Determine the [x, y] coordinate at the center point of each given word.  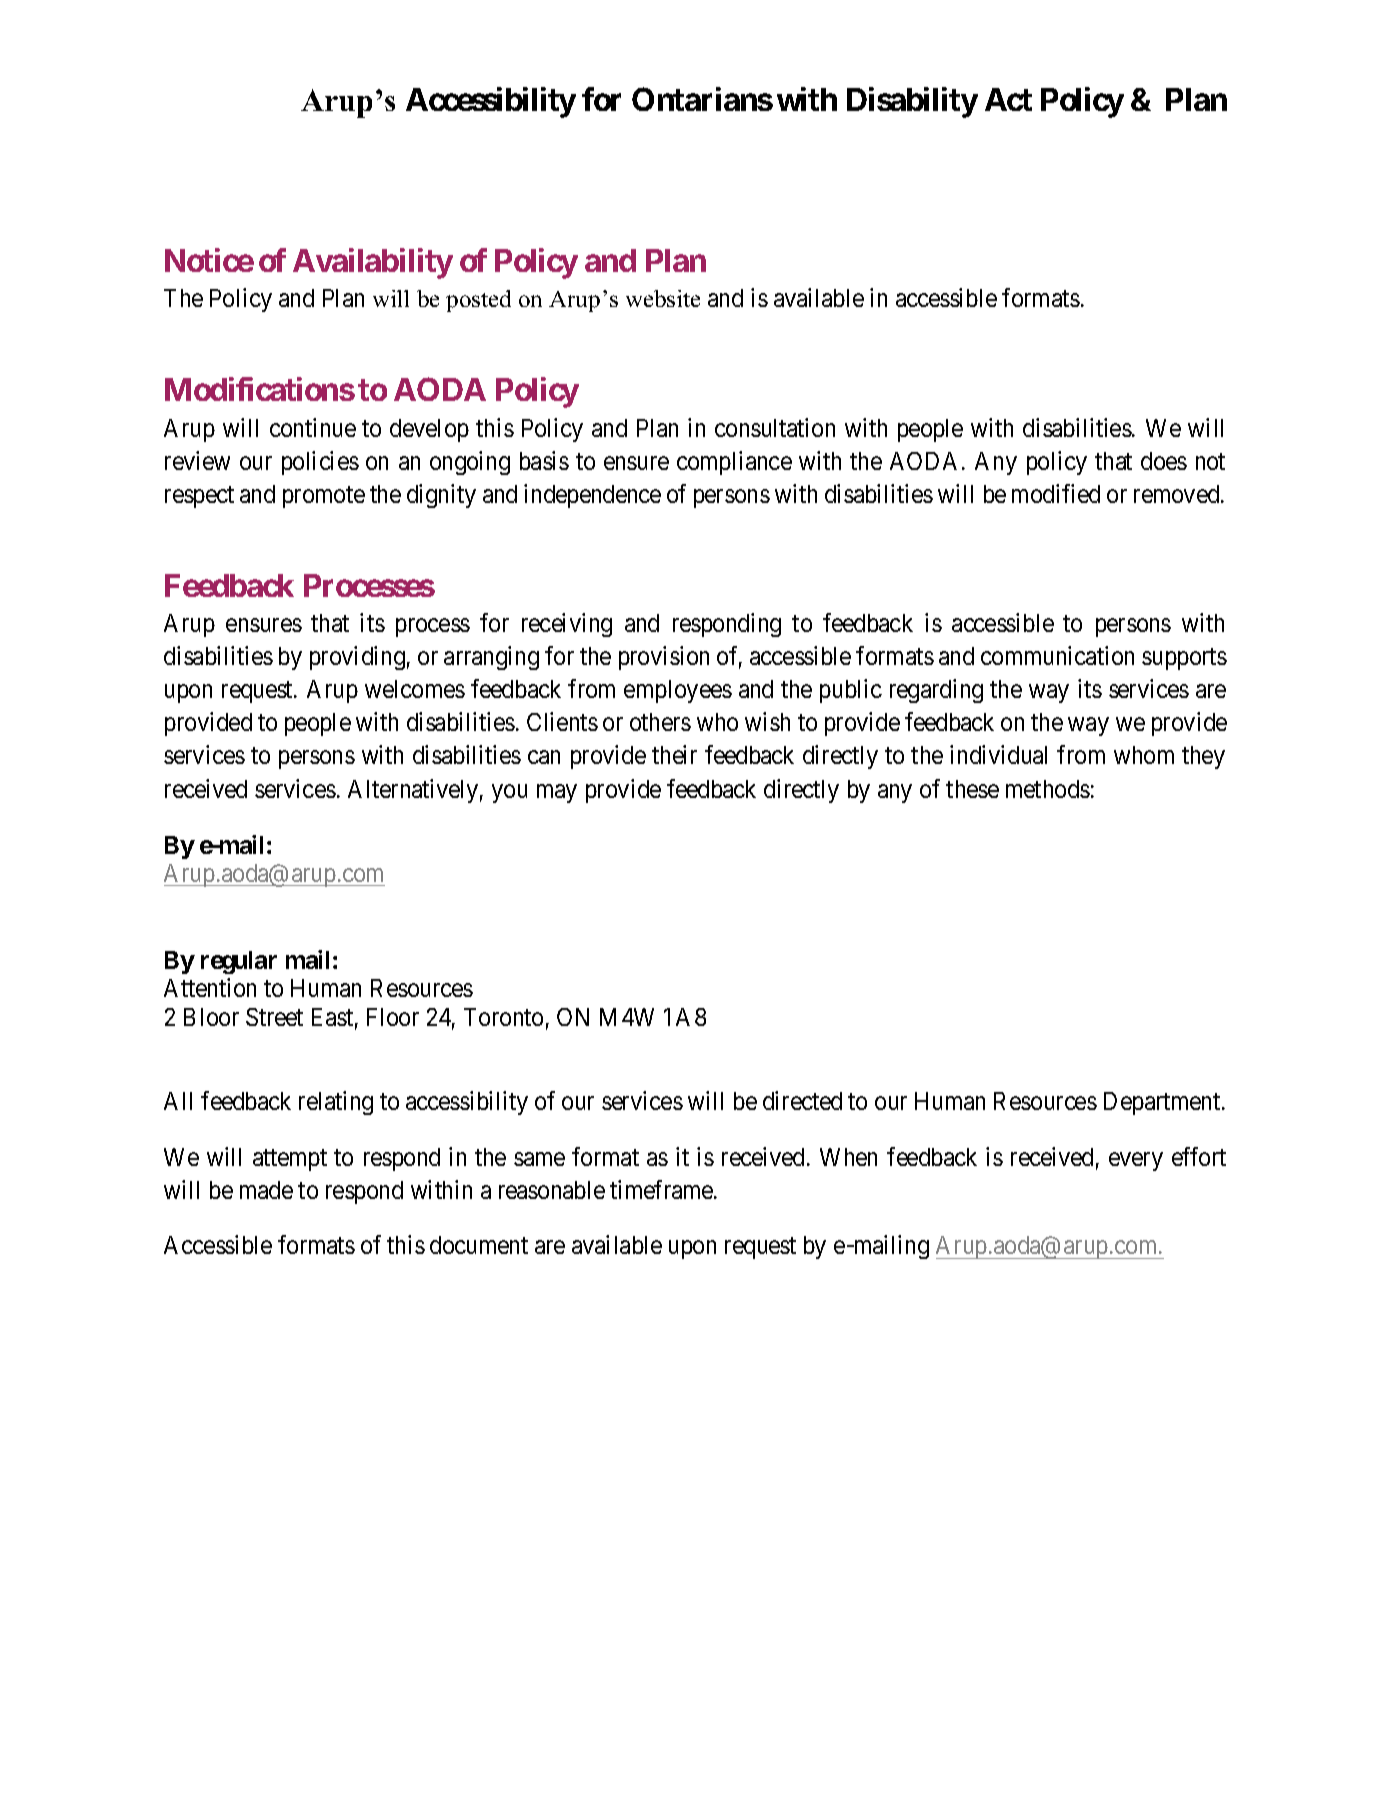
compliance [734, 463]
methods [1048, 789]
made [266, 1190]
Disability [912, 102]
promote [324, 497]
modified [1056, 493]
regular [239, 962]
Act [1008, 99]
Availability [373, 263]
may [557, 793]
